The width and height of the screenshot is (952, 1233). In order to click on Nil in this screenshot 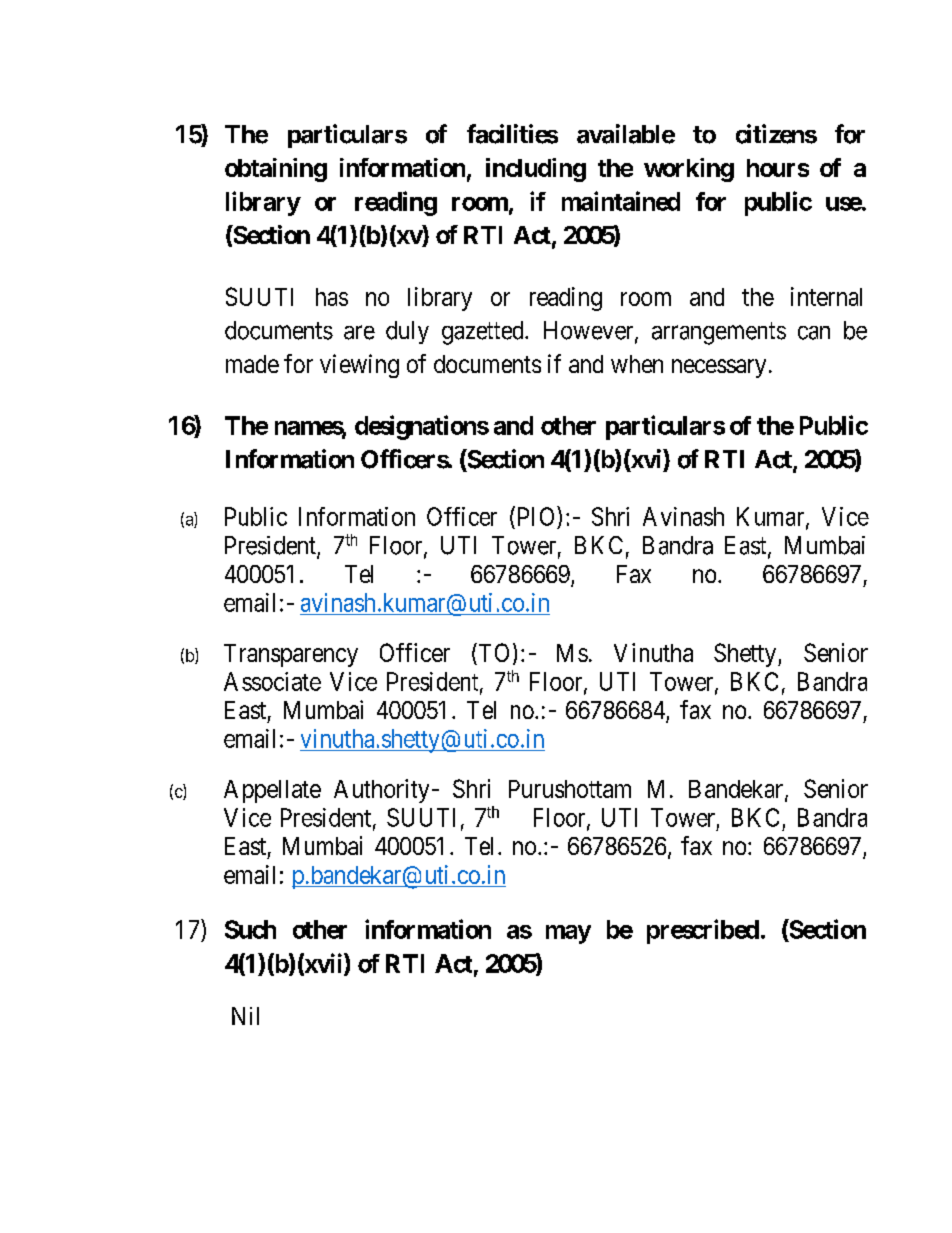, I will do `click(245, 1016)`.
